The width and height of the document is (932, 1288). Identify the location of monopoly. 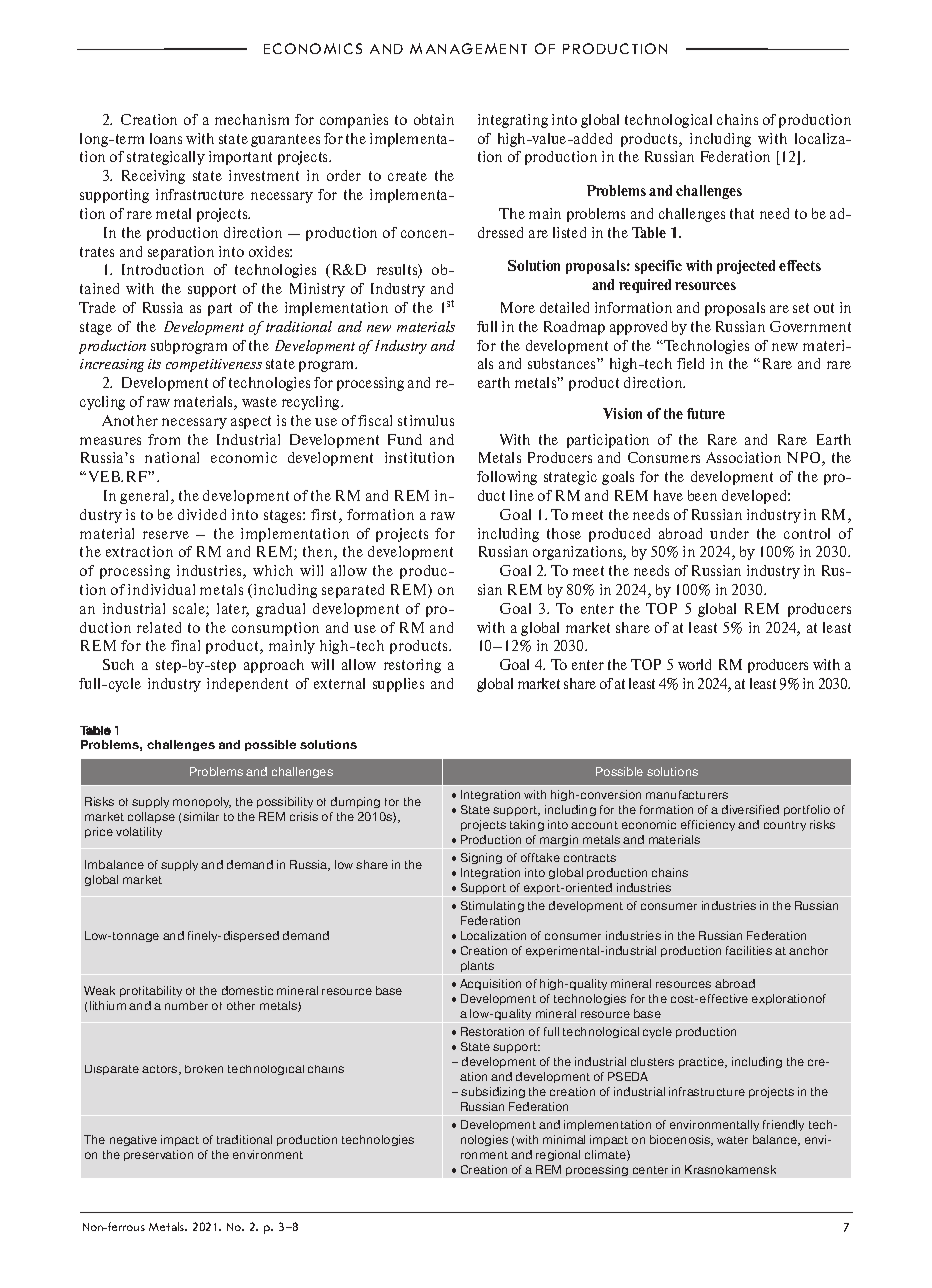
(202, 802).
